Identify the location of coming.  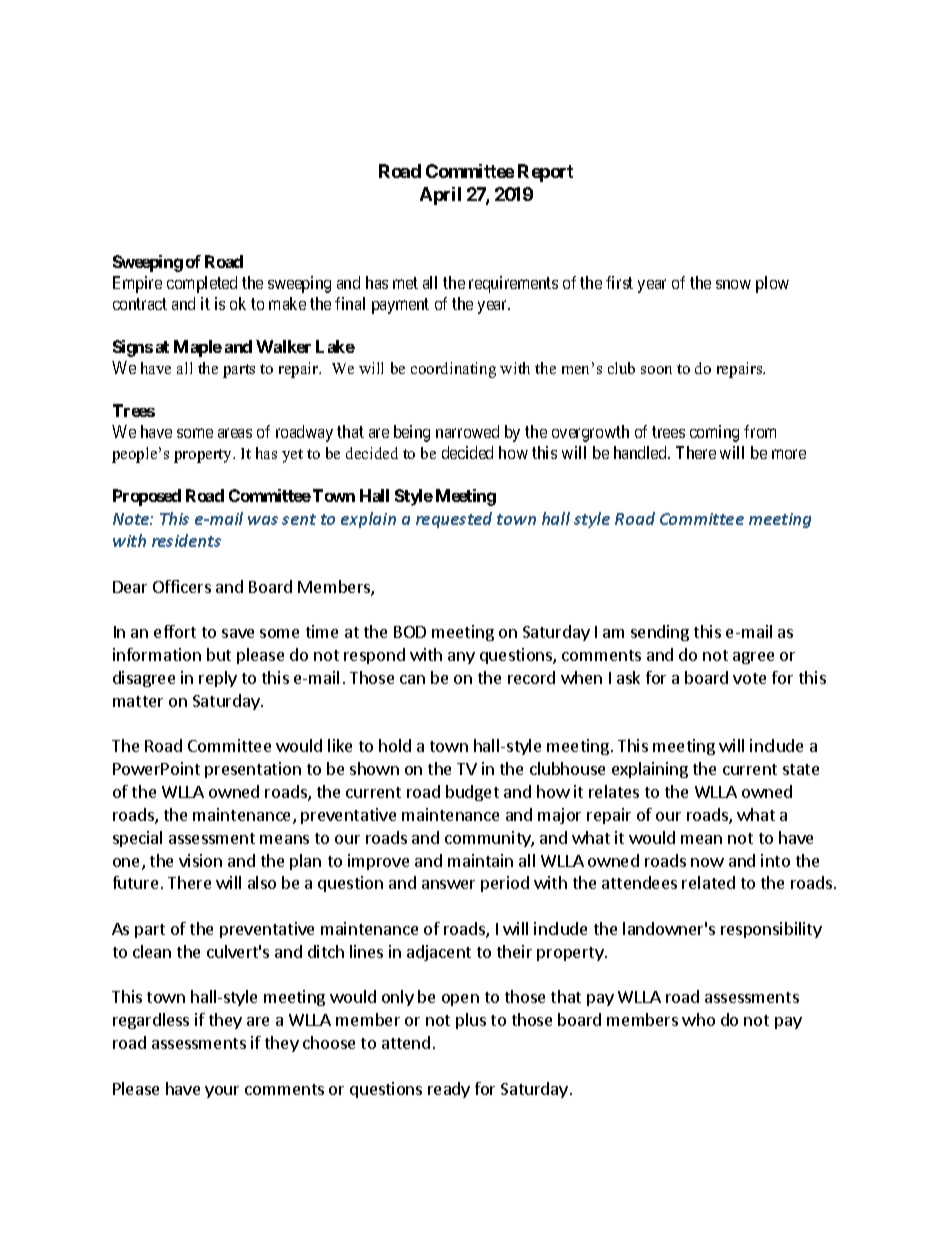
(714, 433).
